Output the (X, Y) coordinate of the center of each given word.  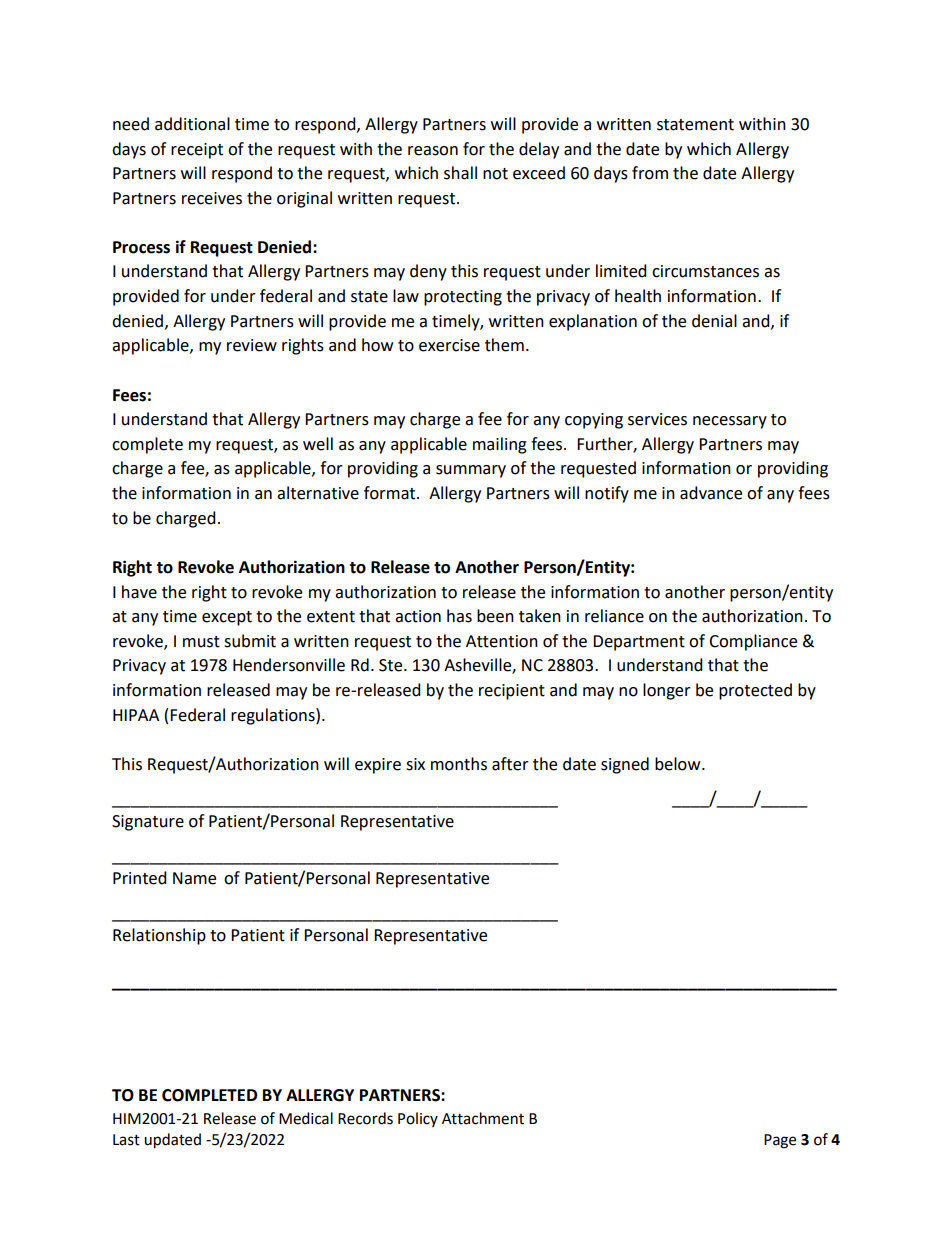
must (201, 642)
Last (126, 1140)
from (650, 173)
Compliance (753, 642)
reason (433, 151)
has (459, 616)
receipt (197, 151)
